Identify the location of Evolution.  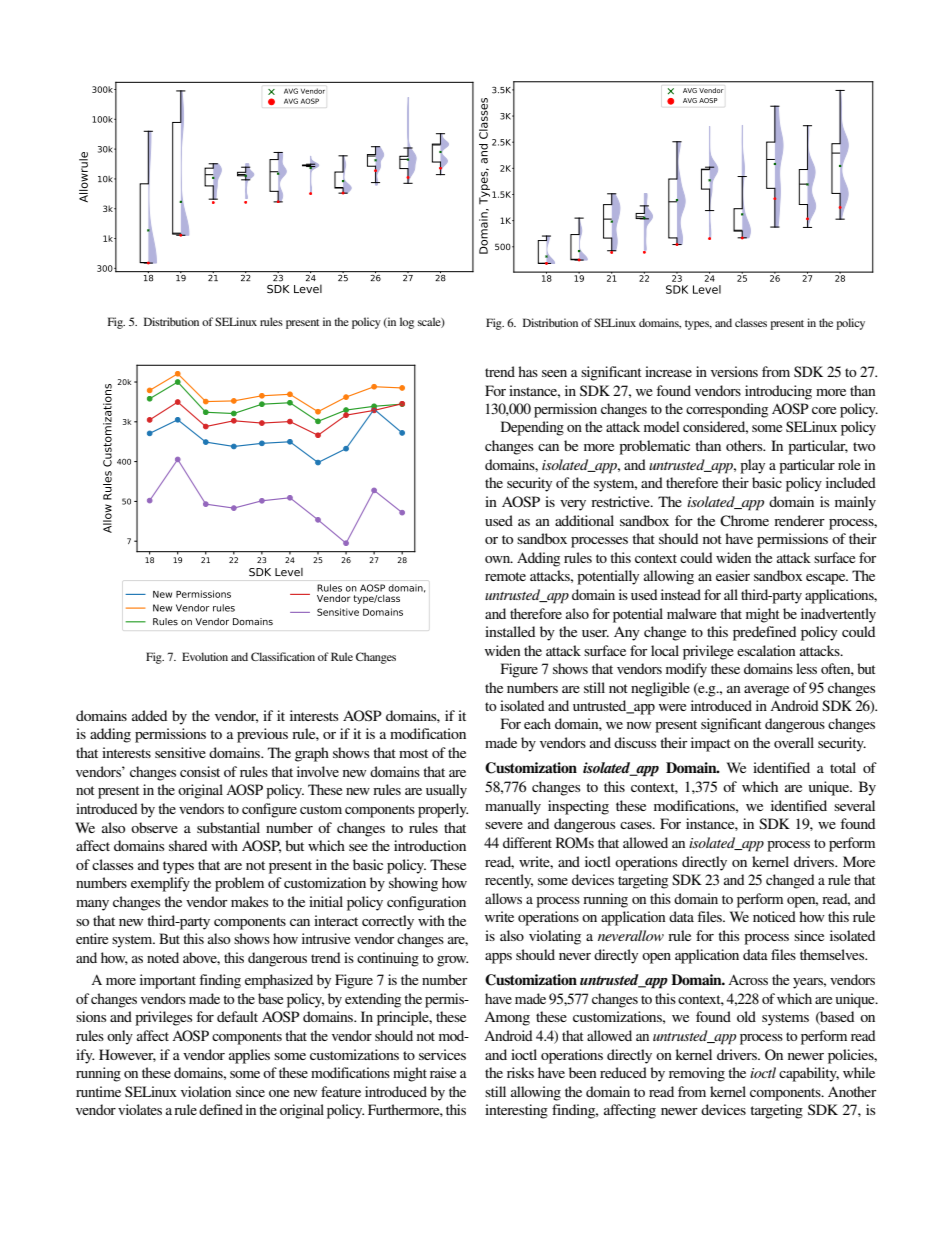
(205, 656).
